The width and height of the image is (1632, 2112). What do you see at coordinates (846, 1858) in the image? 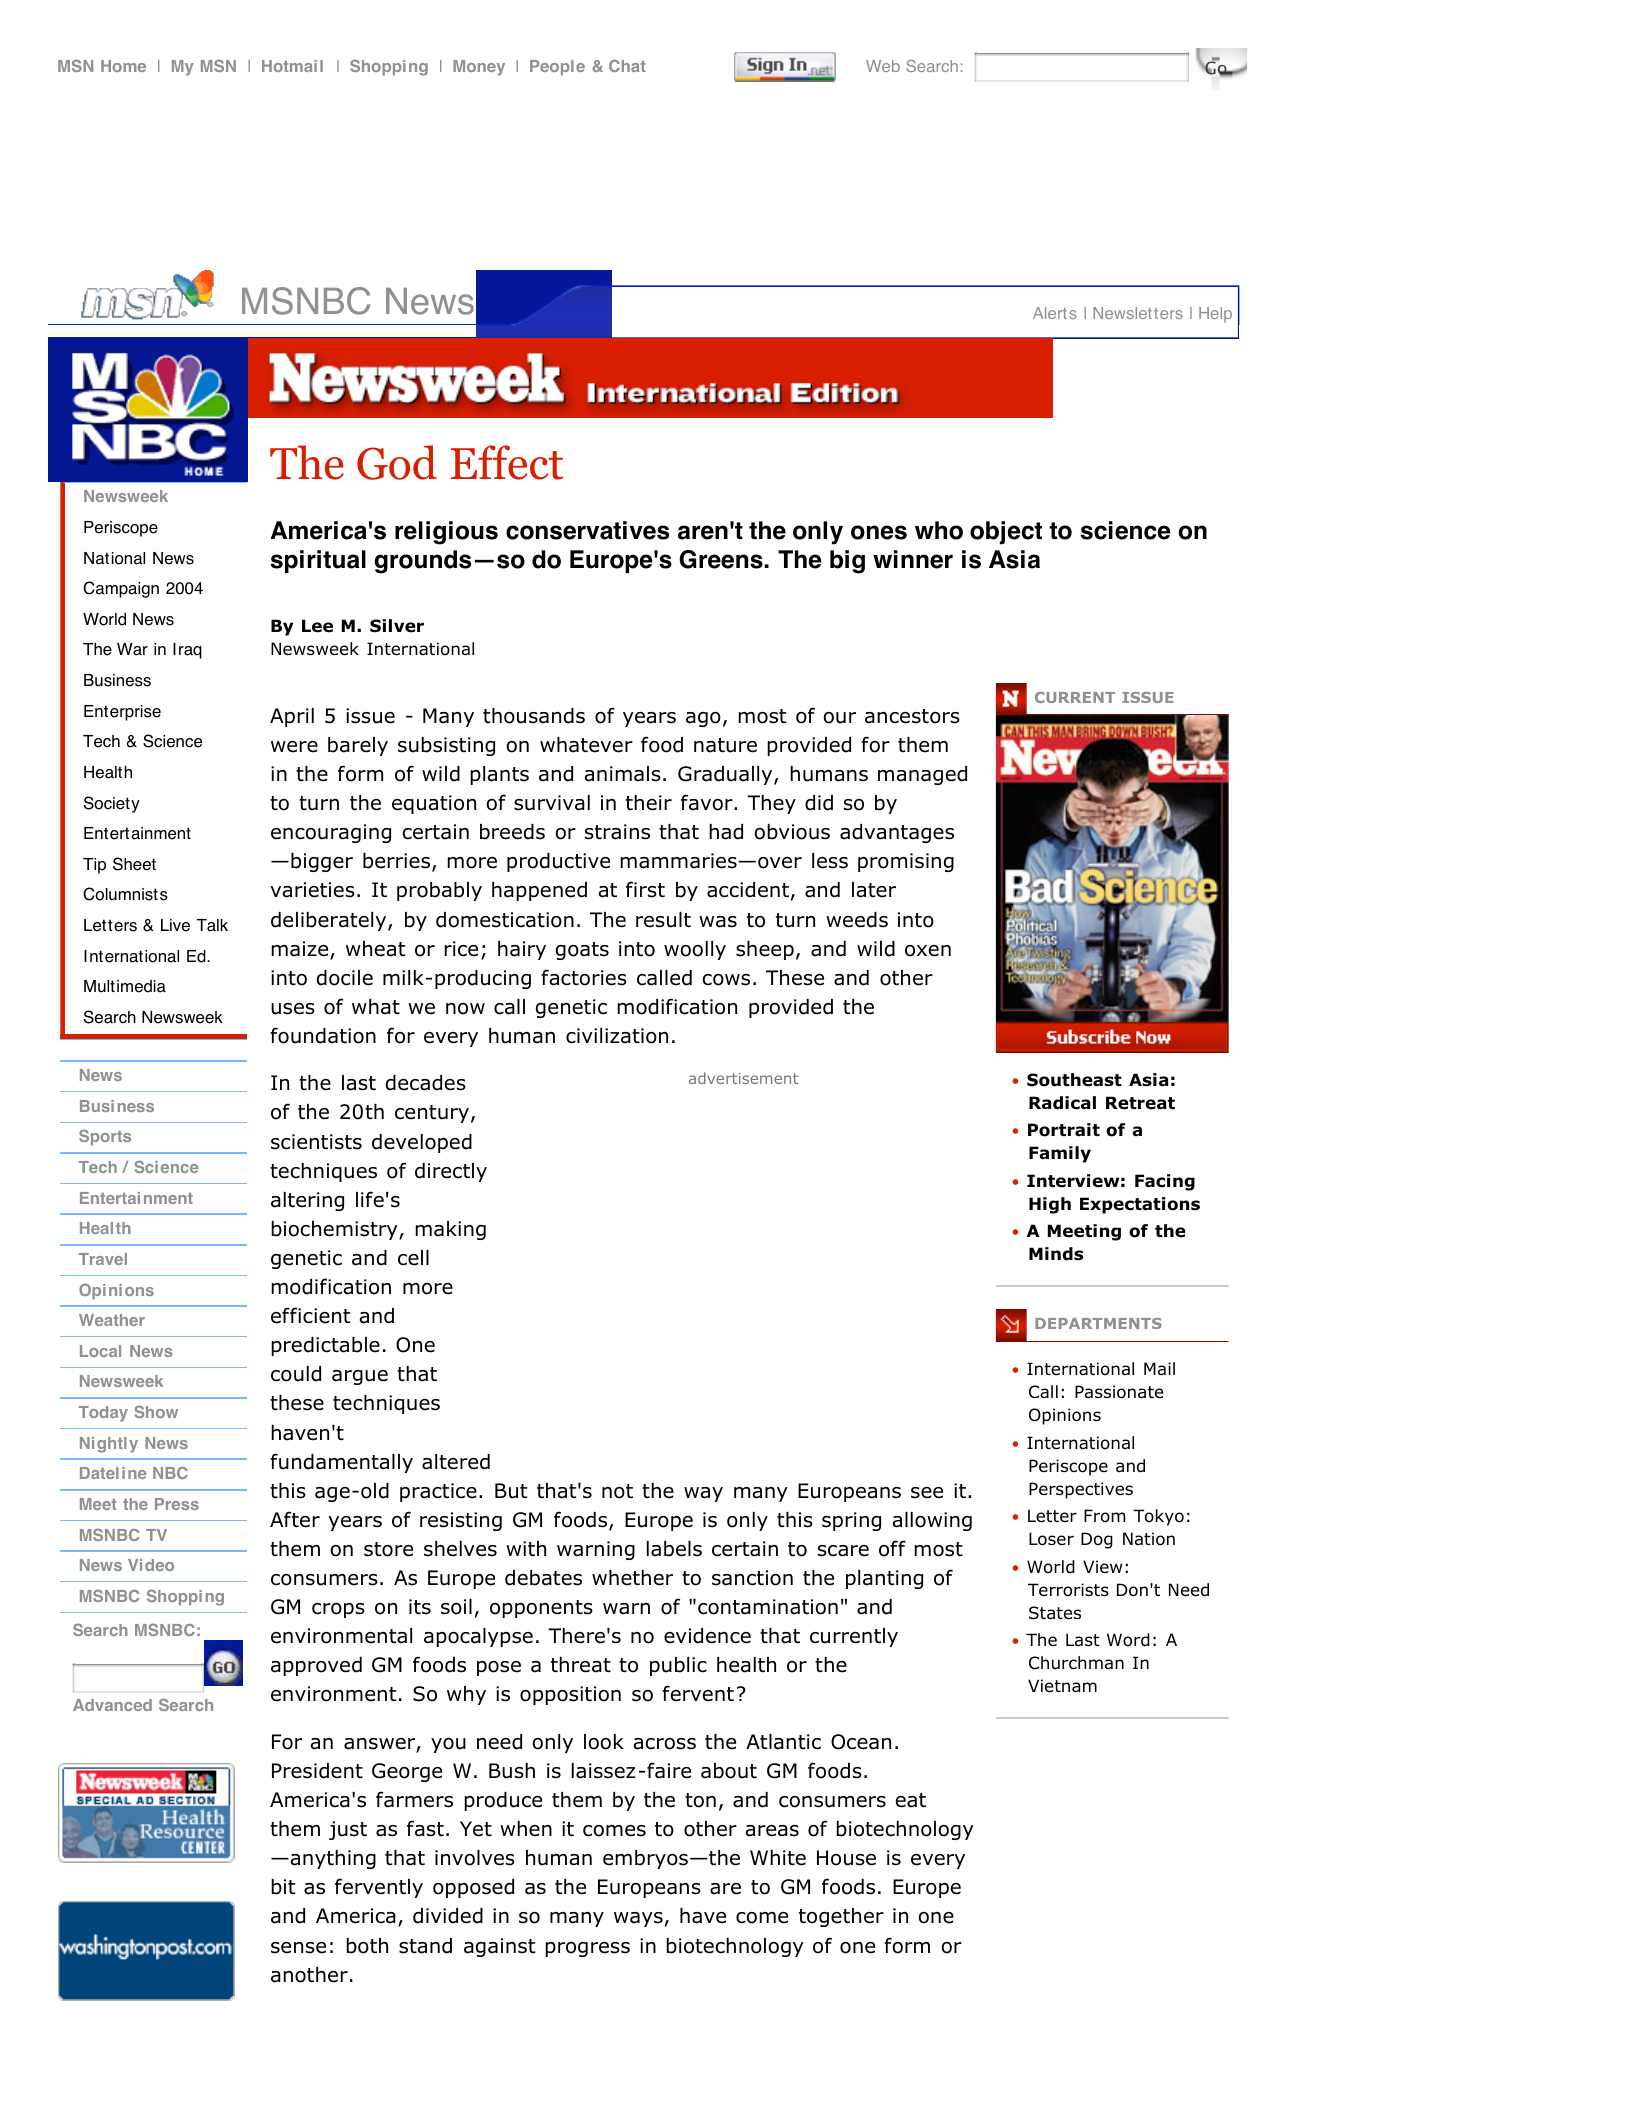
I see `House` at bounding box center [846, 1858].
